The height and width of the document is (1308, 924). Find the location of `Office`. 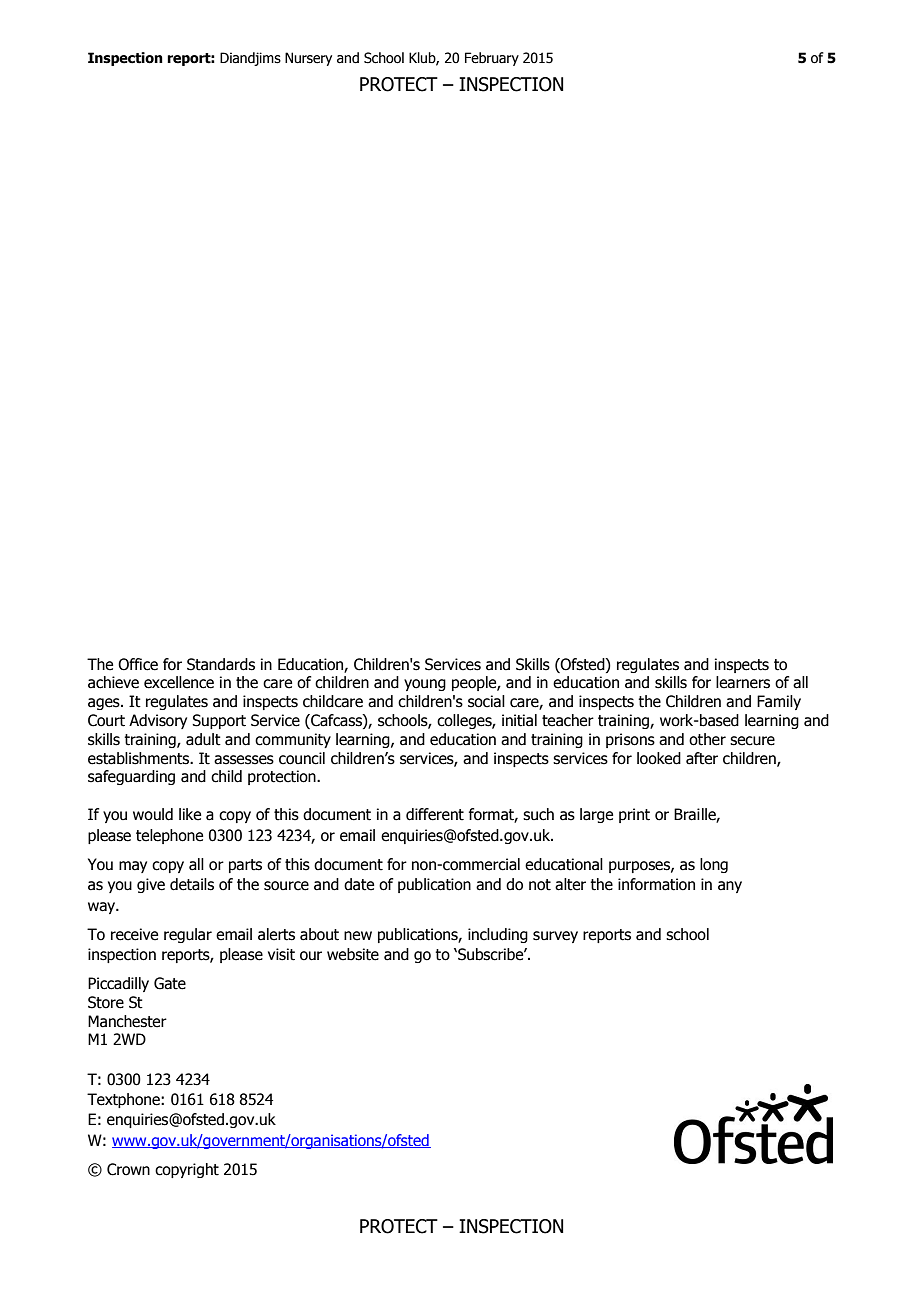

Office is located at coordinates (138, 664).
